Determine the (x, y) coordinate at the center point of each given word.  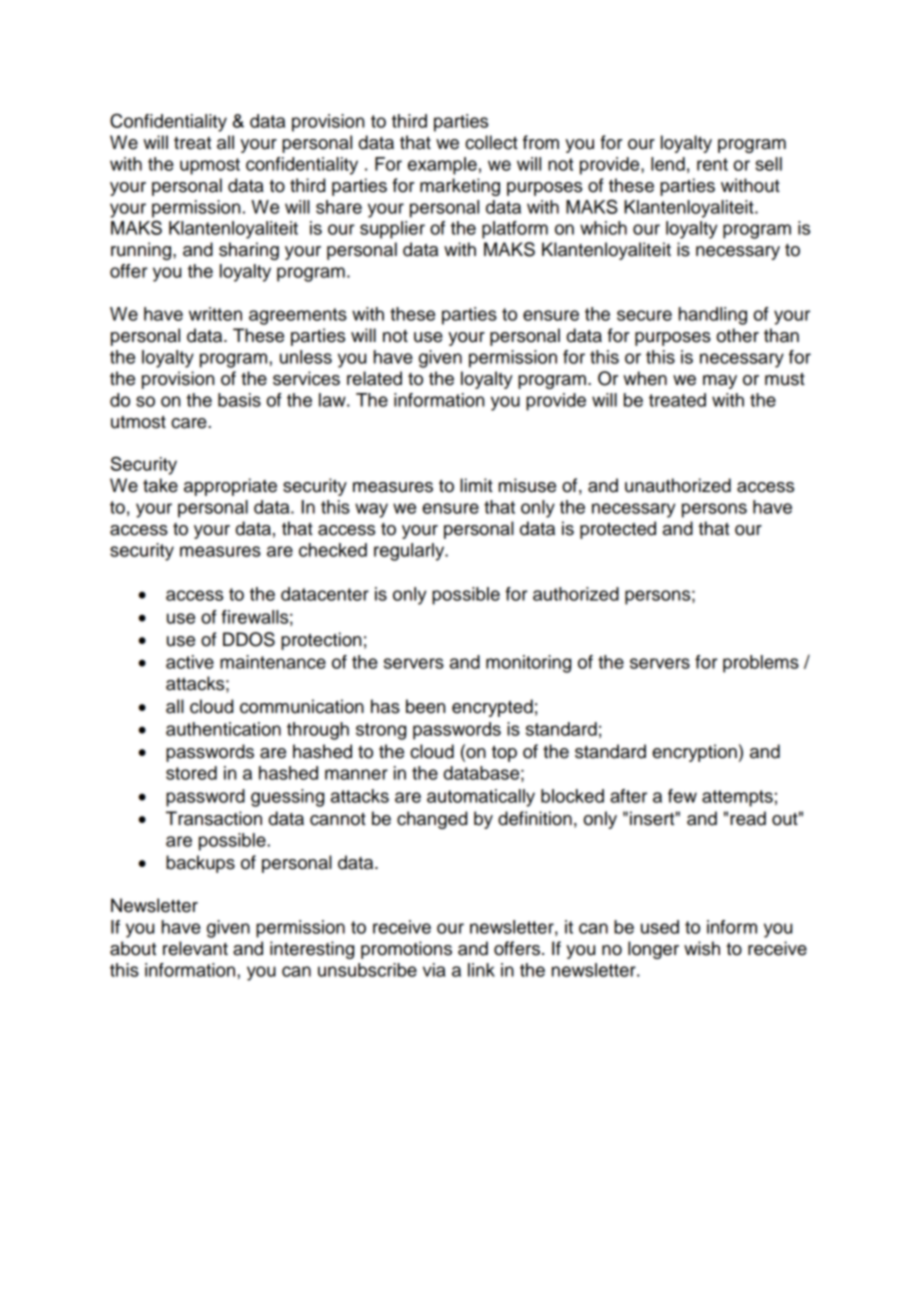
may (720, 382)
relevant (195, 948)
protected (618, 530)
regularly (410, 552)
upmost (210, 166)
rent (712, 164)
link (481, 970)
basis (239, 400)
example (442, 166)
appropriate (230, 487)
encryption (694, 753)
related (374, 378)
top (504, 753)
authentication (223, 729)
